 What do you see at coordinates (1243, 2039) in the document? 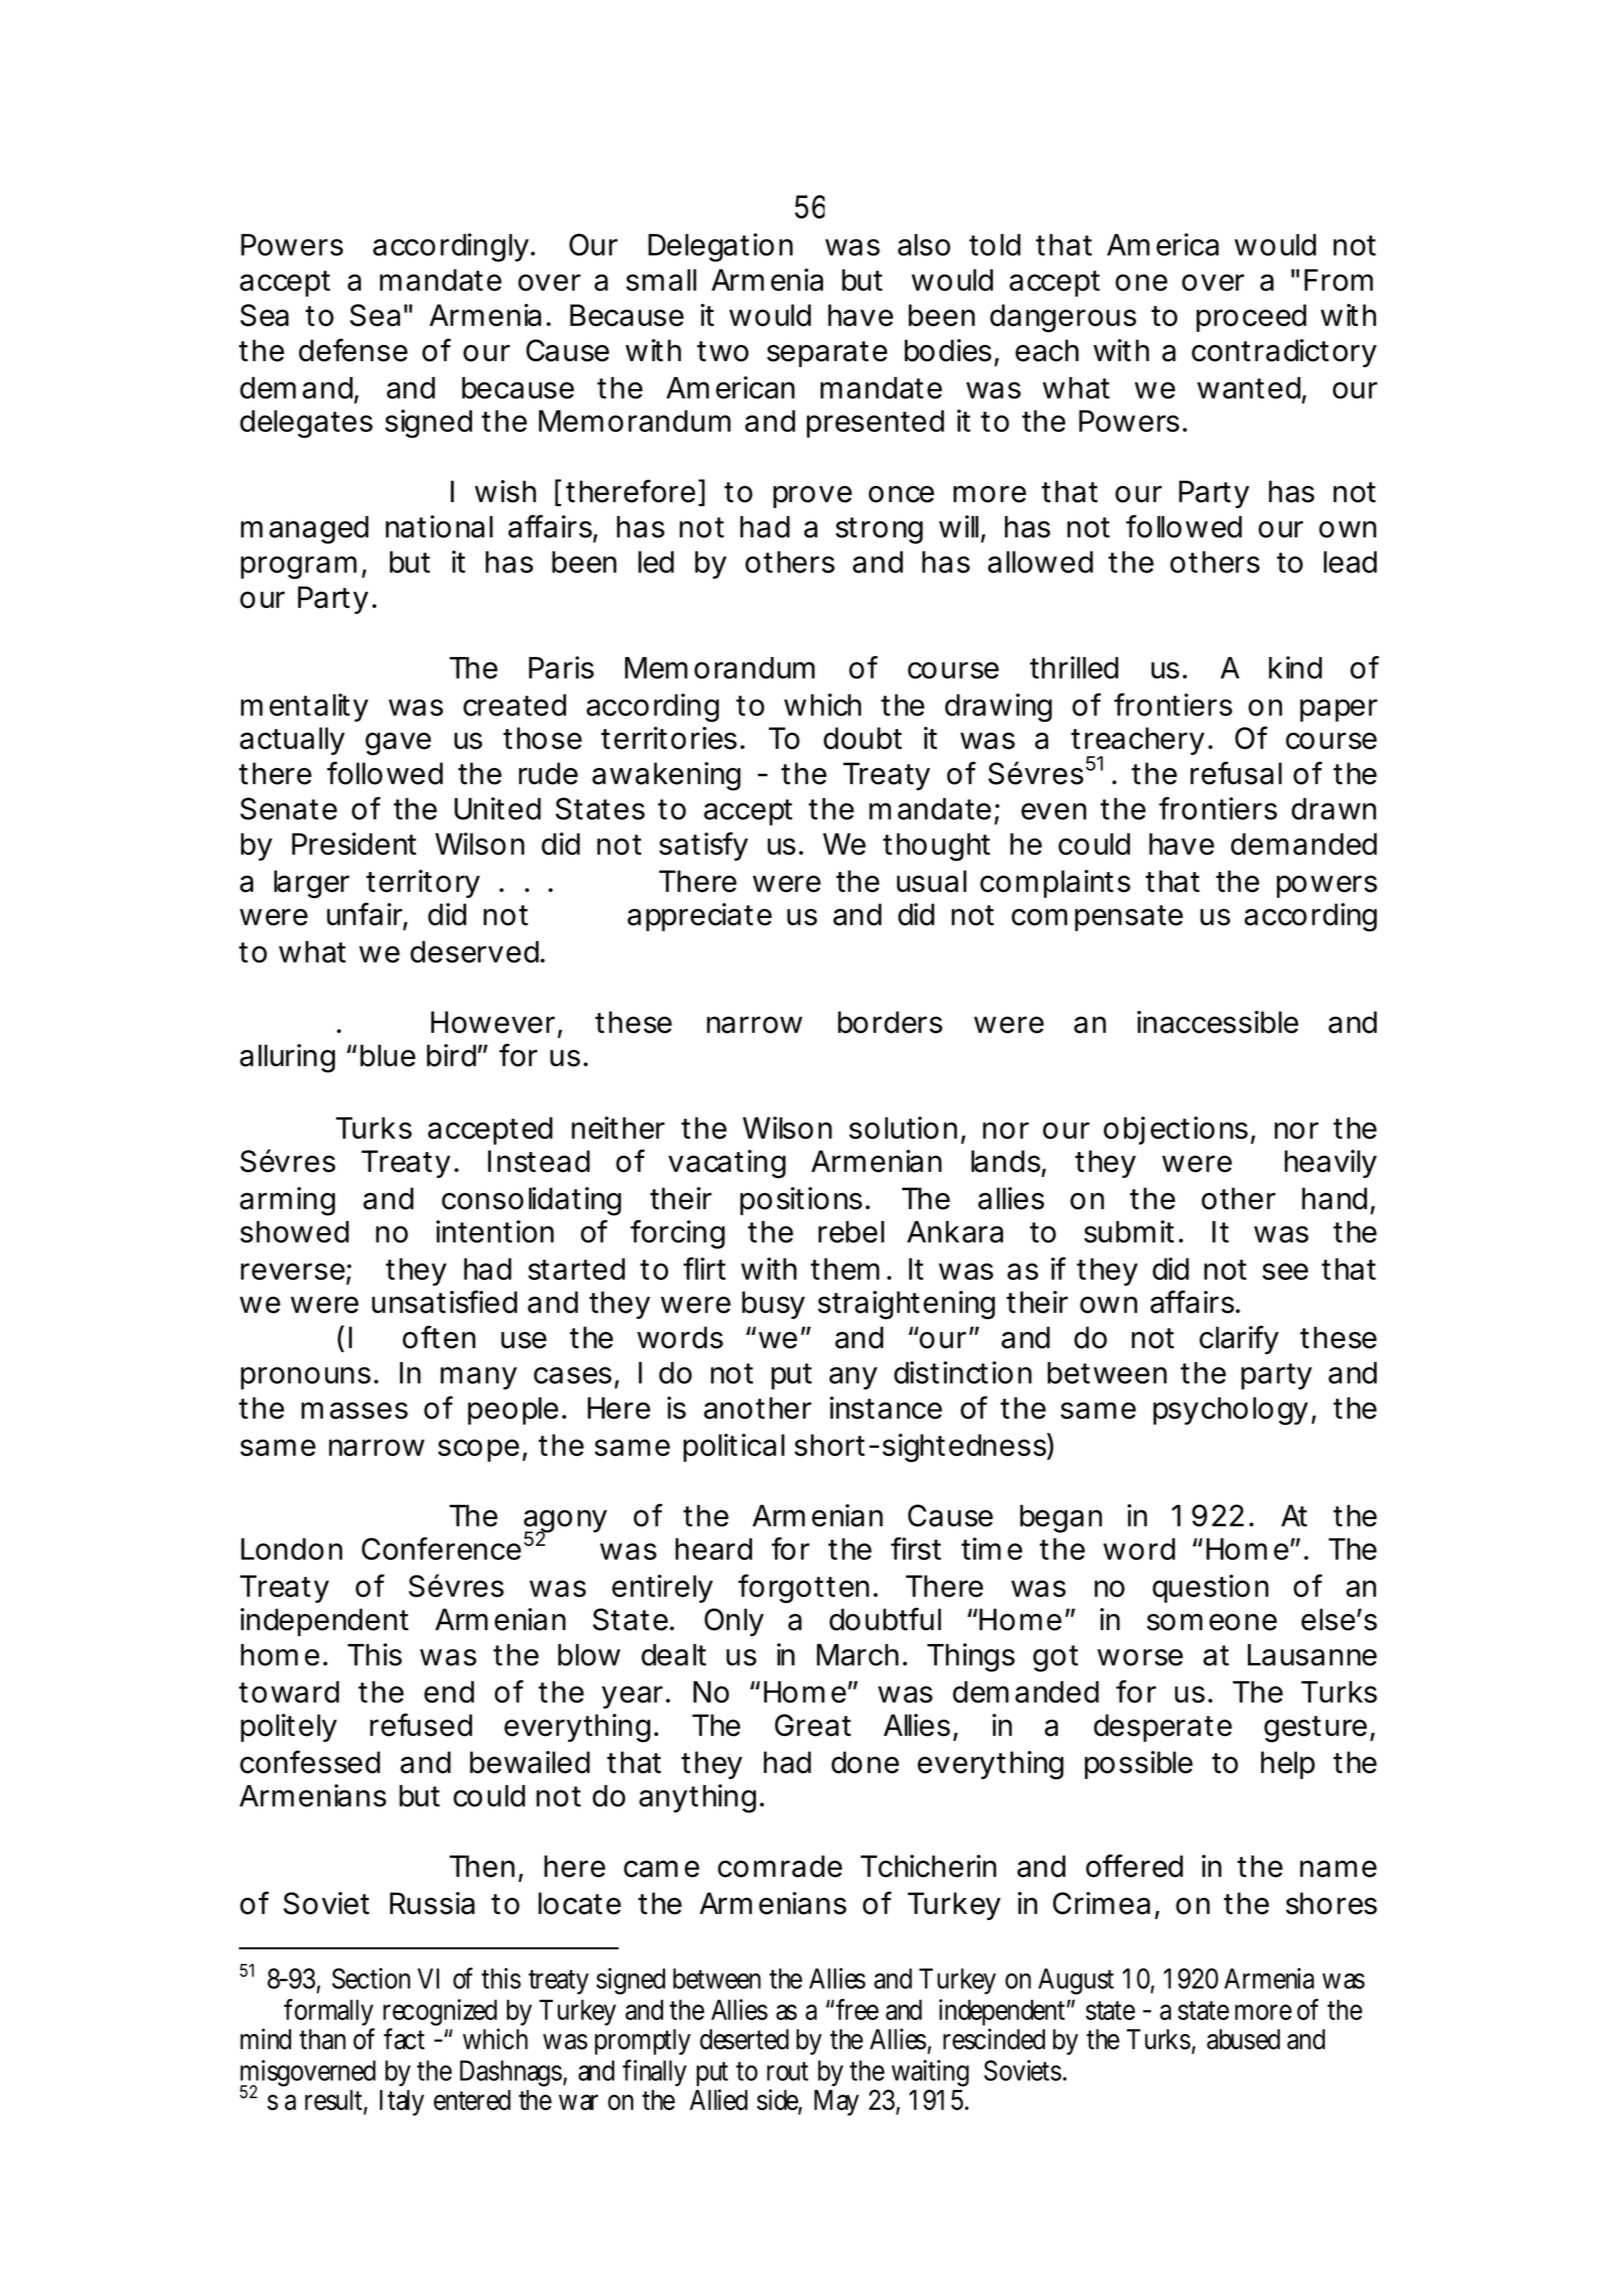
I see `abused` at bounding box center [1243, 2039].
